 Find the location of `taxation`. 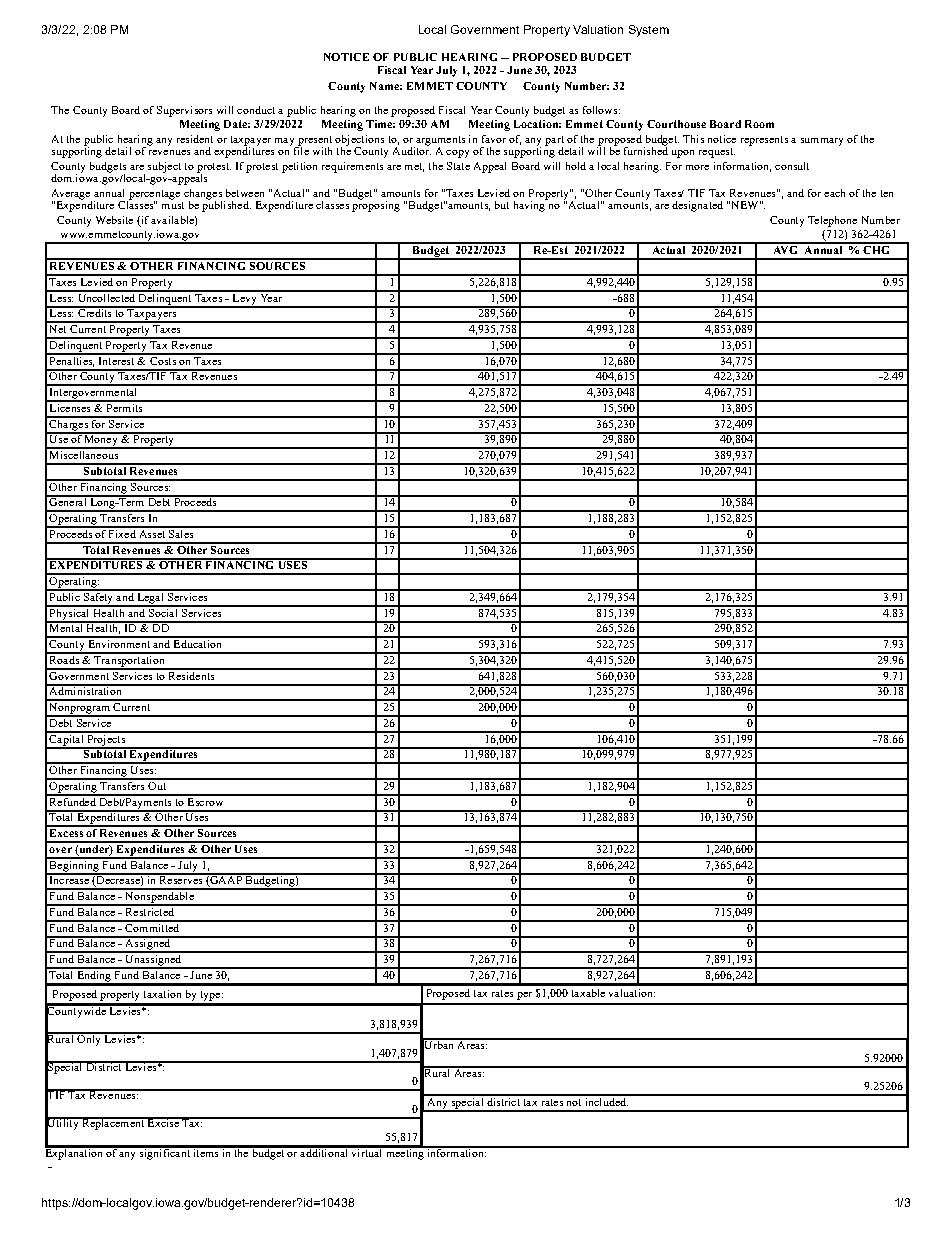

taxation is located at coordinates (162, 994).
